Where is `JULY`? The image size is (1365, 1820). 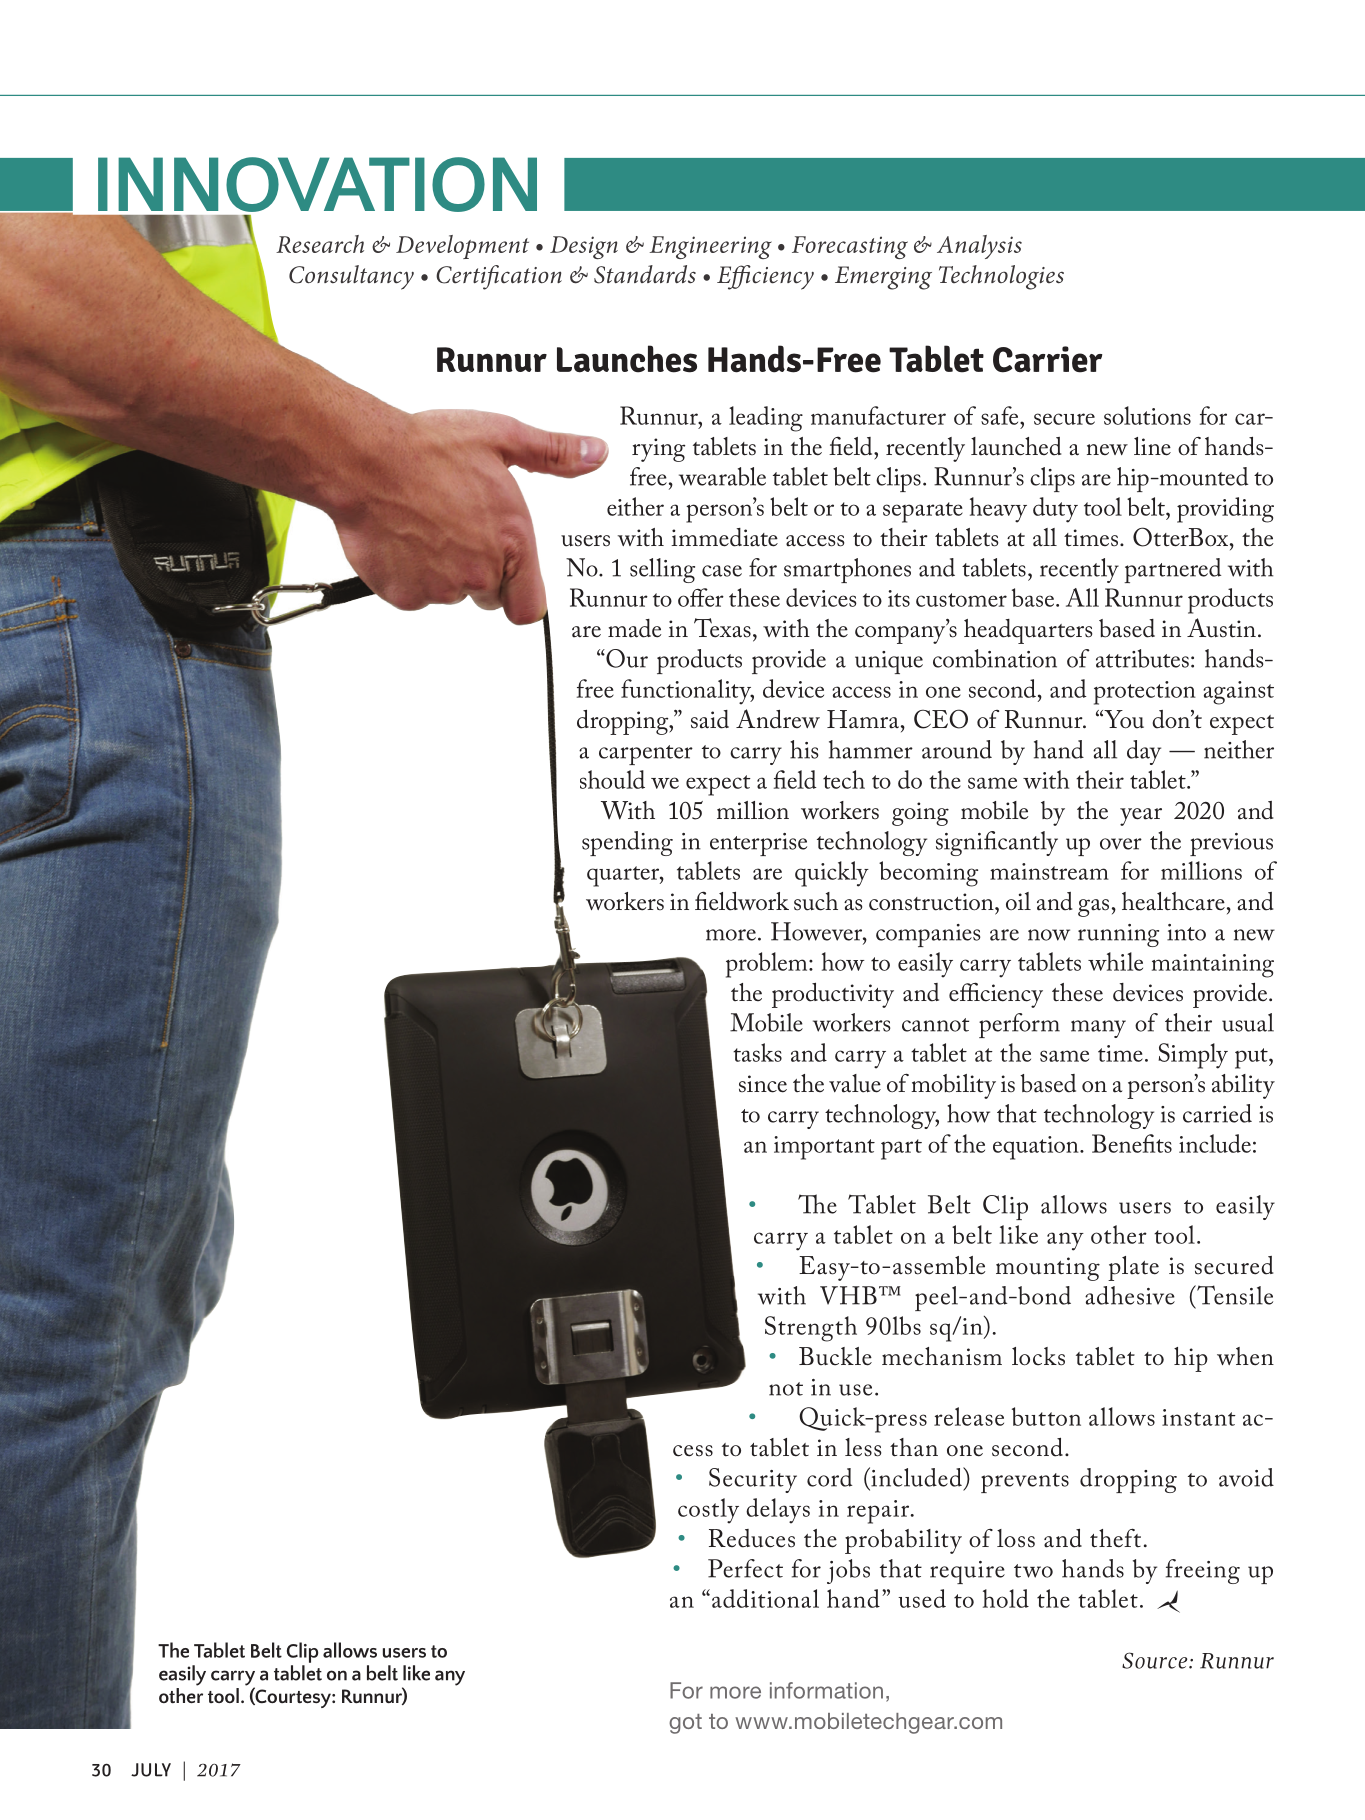
JULY is located at coordinates (151, 1770).
